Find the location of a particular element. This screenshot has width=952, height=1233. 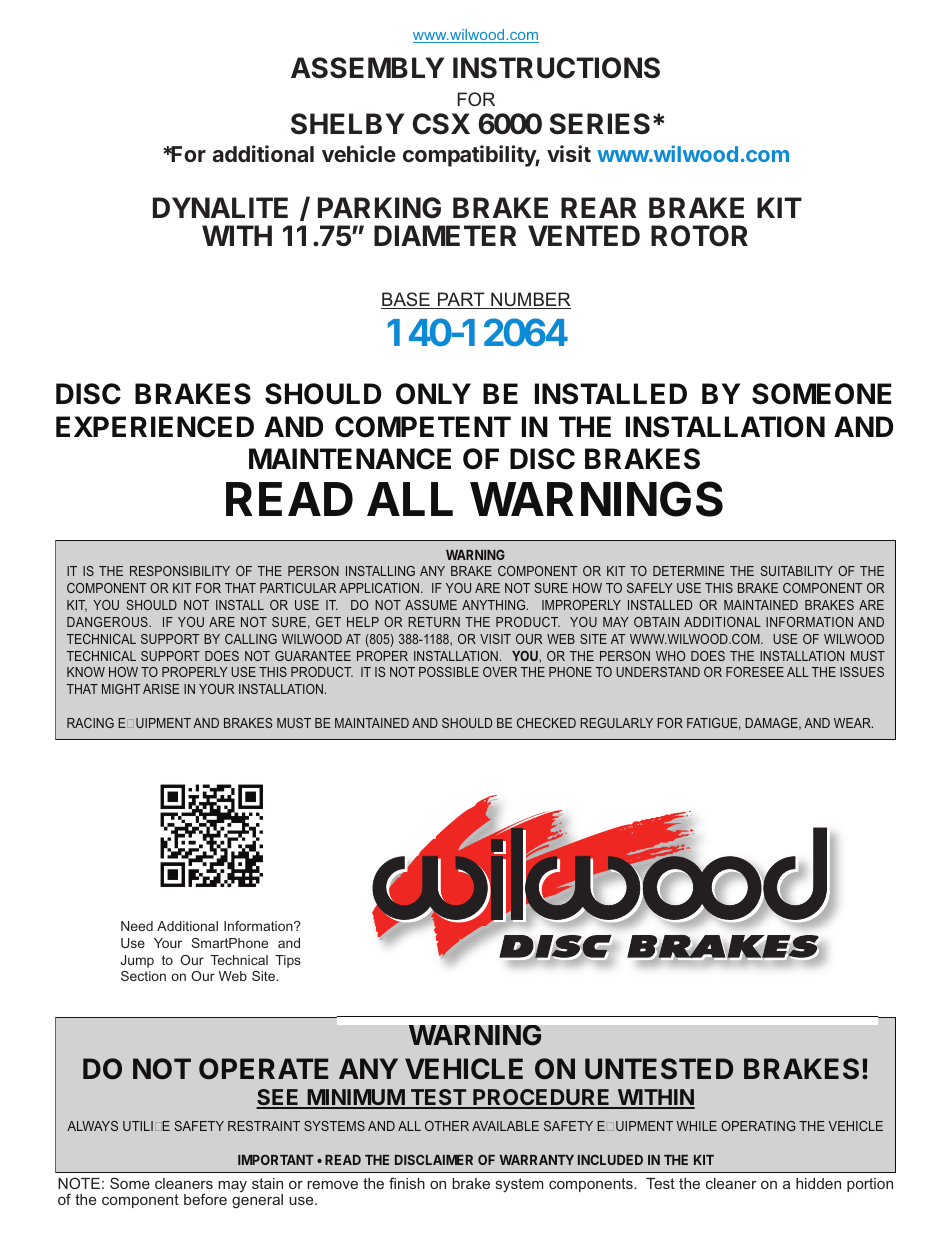

Tips is located at coordinates (288, 961).
